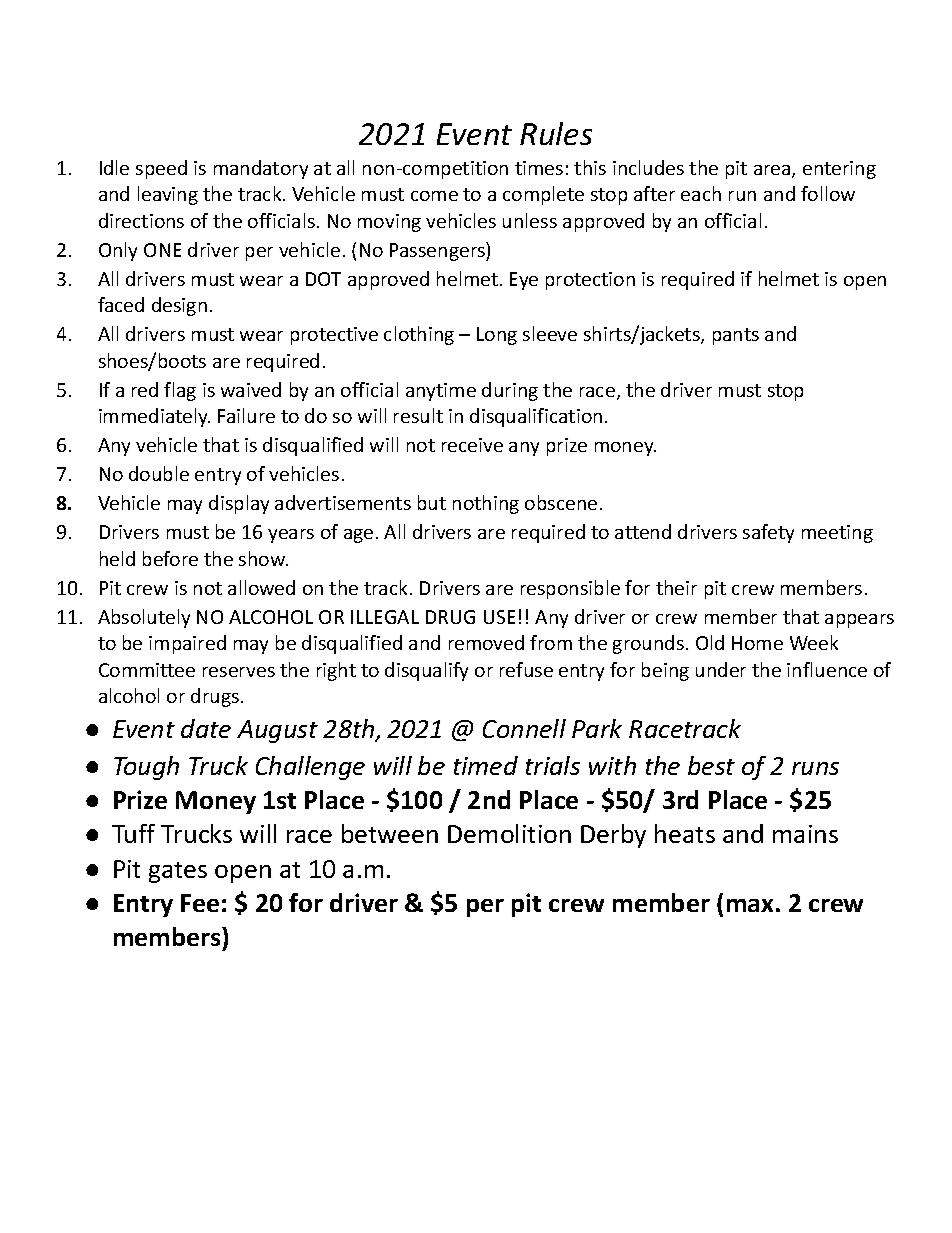 The image size is (952, 1233). What do you see at coordinates (206, 728) in the screenshot?
I see `date` at bounding box center [206, 728].
